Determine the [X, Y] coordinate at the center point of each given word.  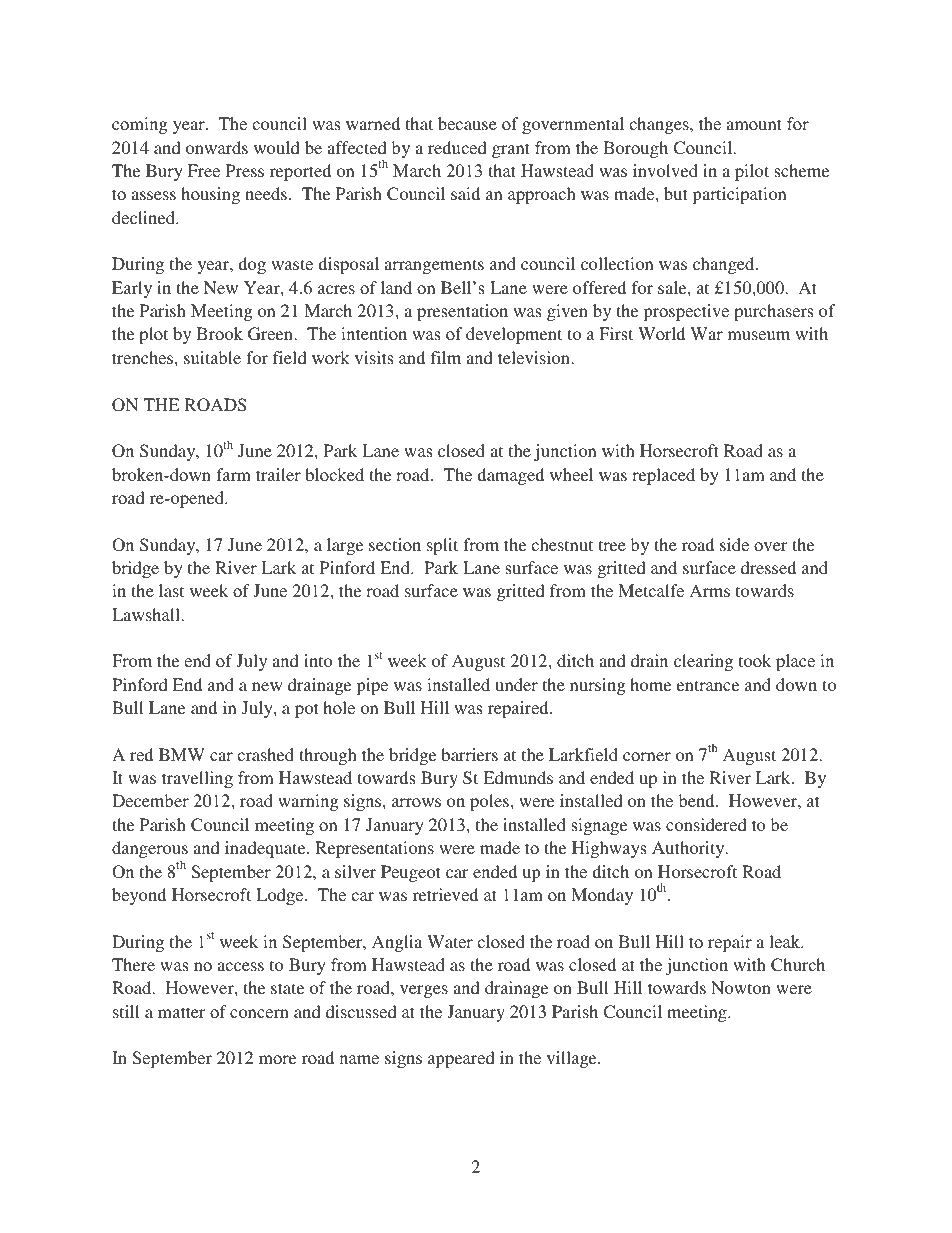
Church [798, 965]
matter [181, 1012]
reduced [457, 147]
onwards [217, 147]
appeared [461, 1059]
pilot [752, 172]
